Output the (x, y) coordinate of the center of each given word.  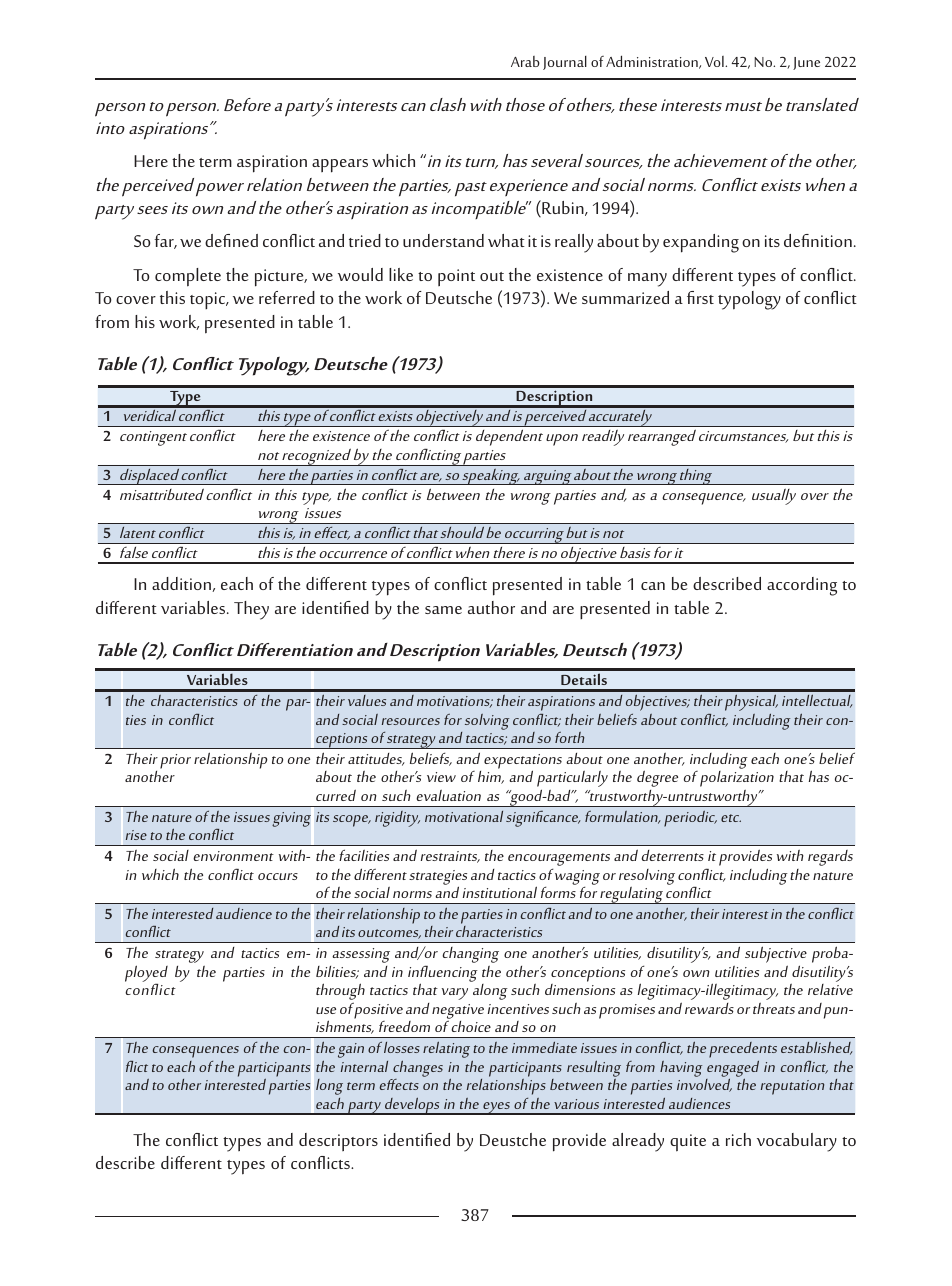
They (251, 610)
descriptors (338, 1142)
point (456, 277)
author (491, 607)
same (443, 610)
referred (287, 297)
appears (340, 166)
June (806, 63)
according (802, 586)
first (700, 297)
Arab (525, 61)
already (638, 1142)
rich (738, 1139)
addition (182, 584)
